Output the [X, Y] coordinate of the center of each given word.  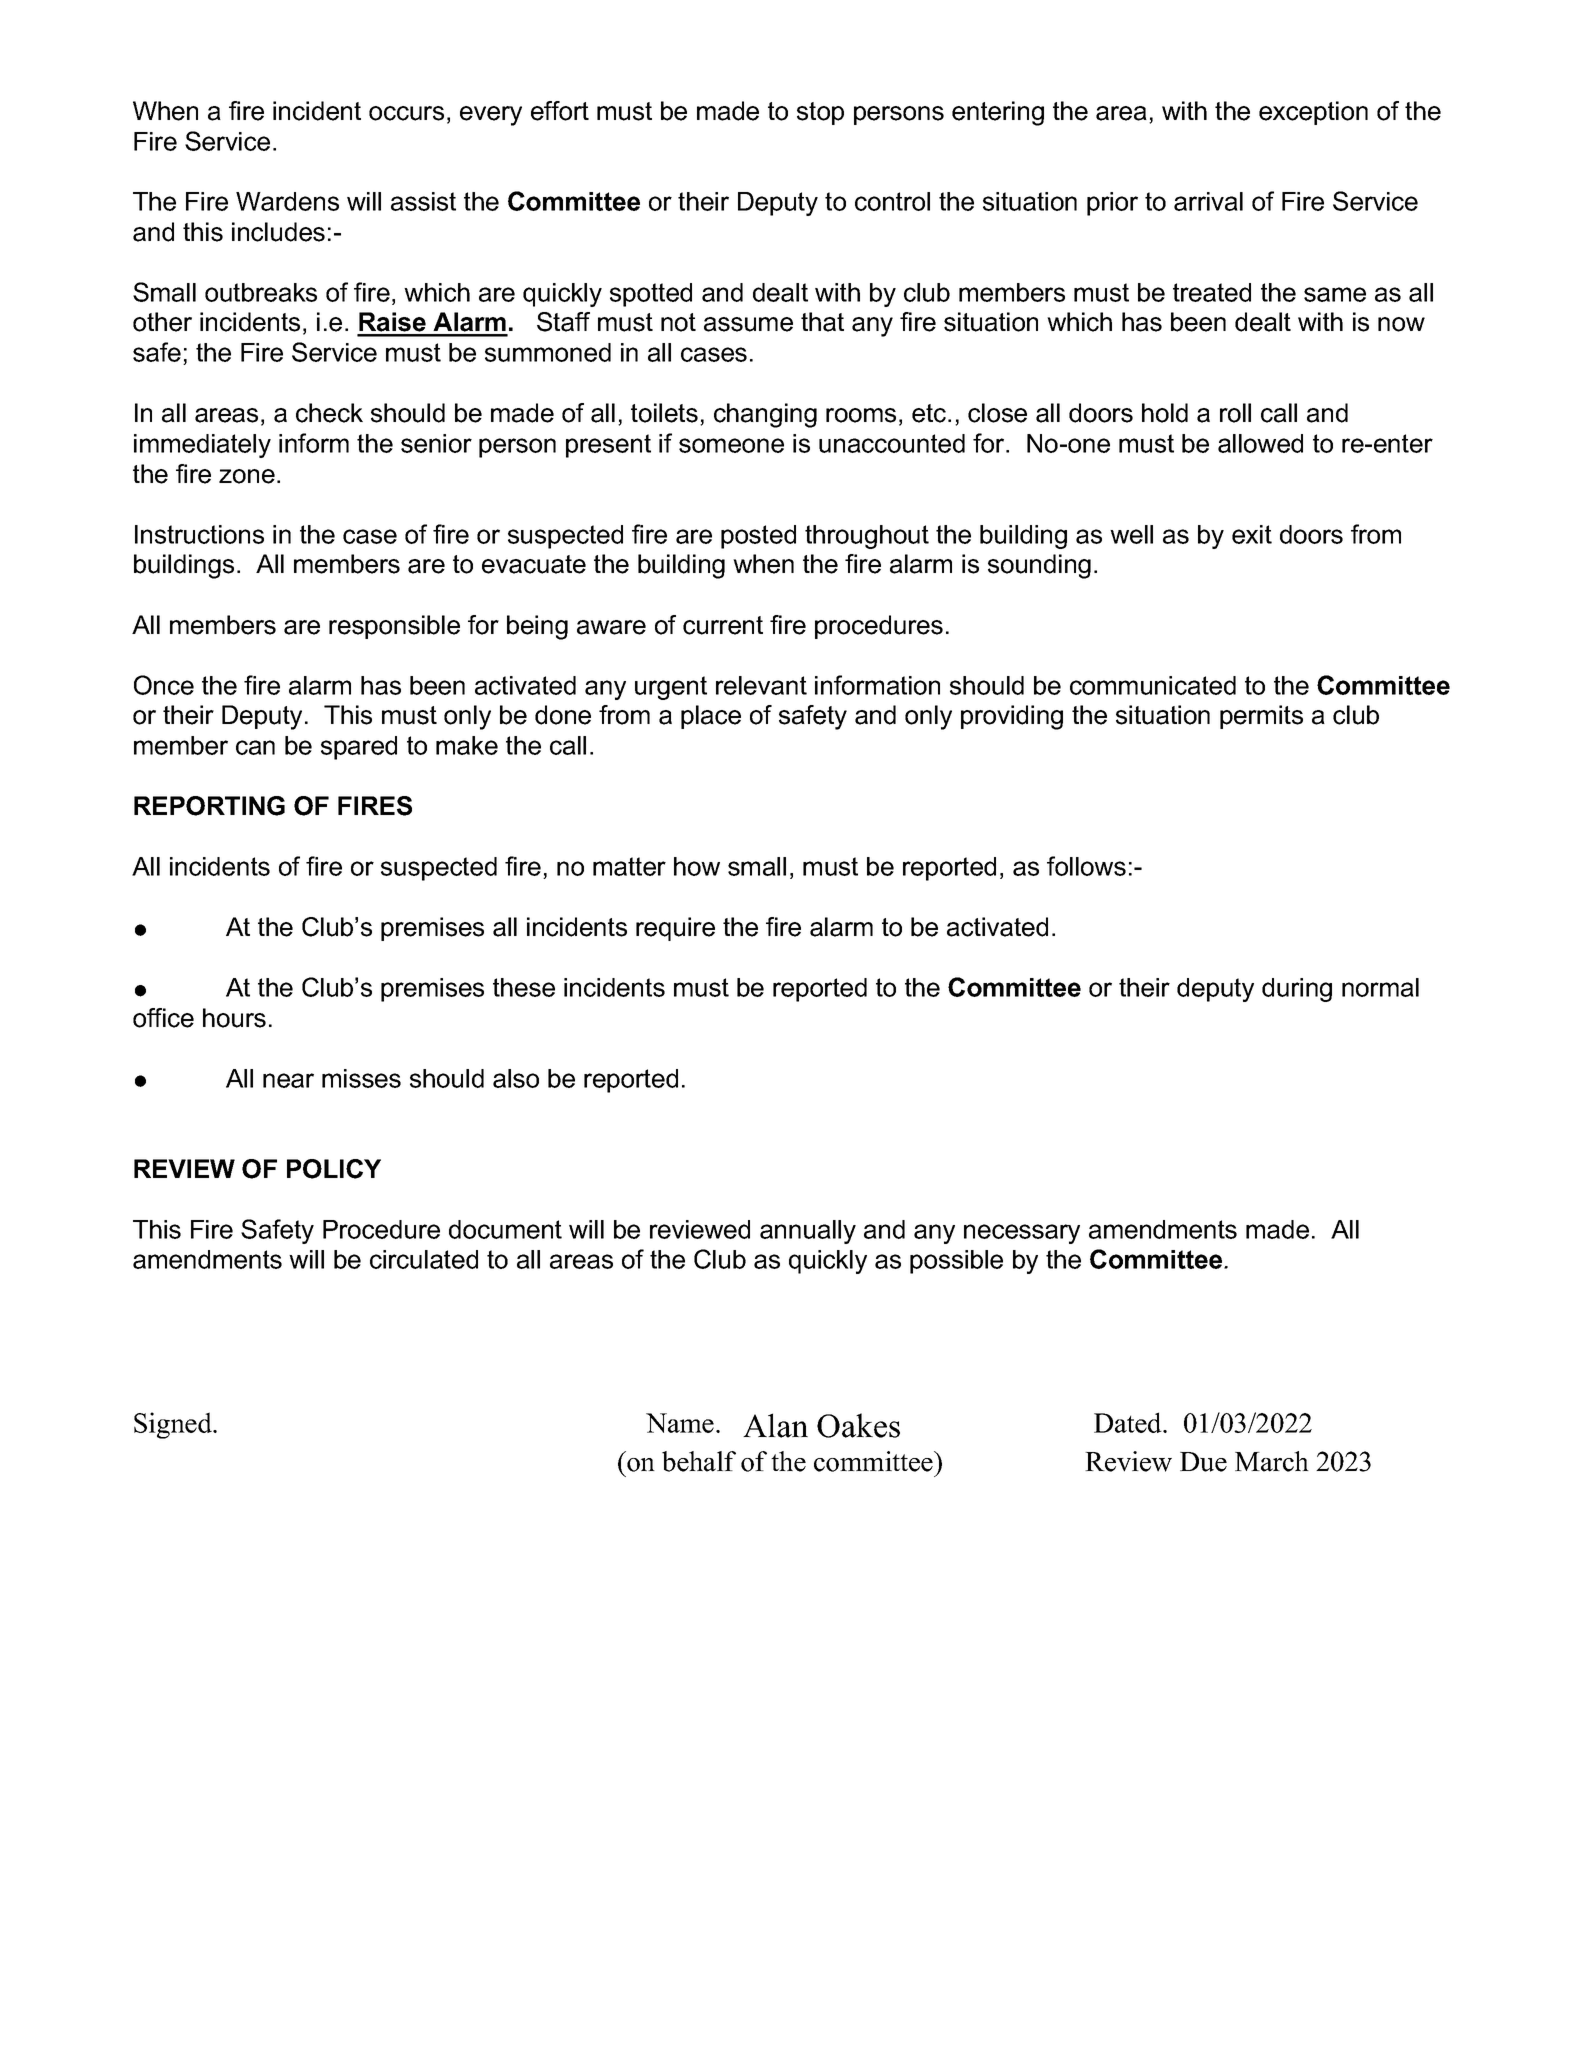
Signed [174, 1425]
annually [808, 1232]
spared [359, 748]
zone [247, 476]
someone [731, 445]
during [1297, 990]
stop [820, 113]
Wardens [287, 201]
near [288, 1080]
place [711, 717]
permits [1261, 717]
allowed [1260, 443]
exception [1313, 113]
